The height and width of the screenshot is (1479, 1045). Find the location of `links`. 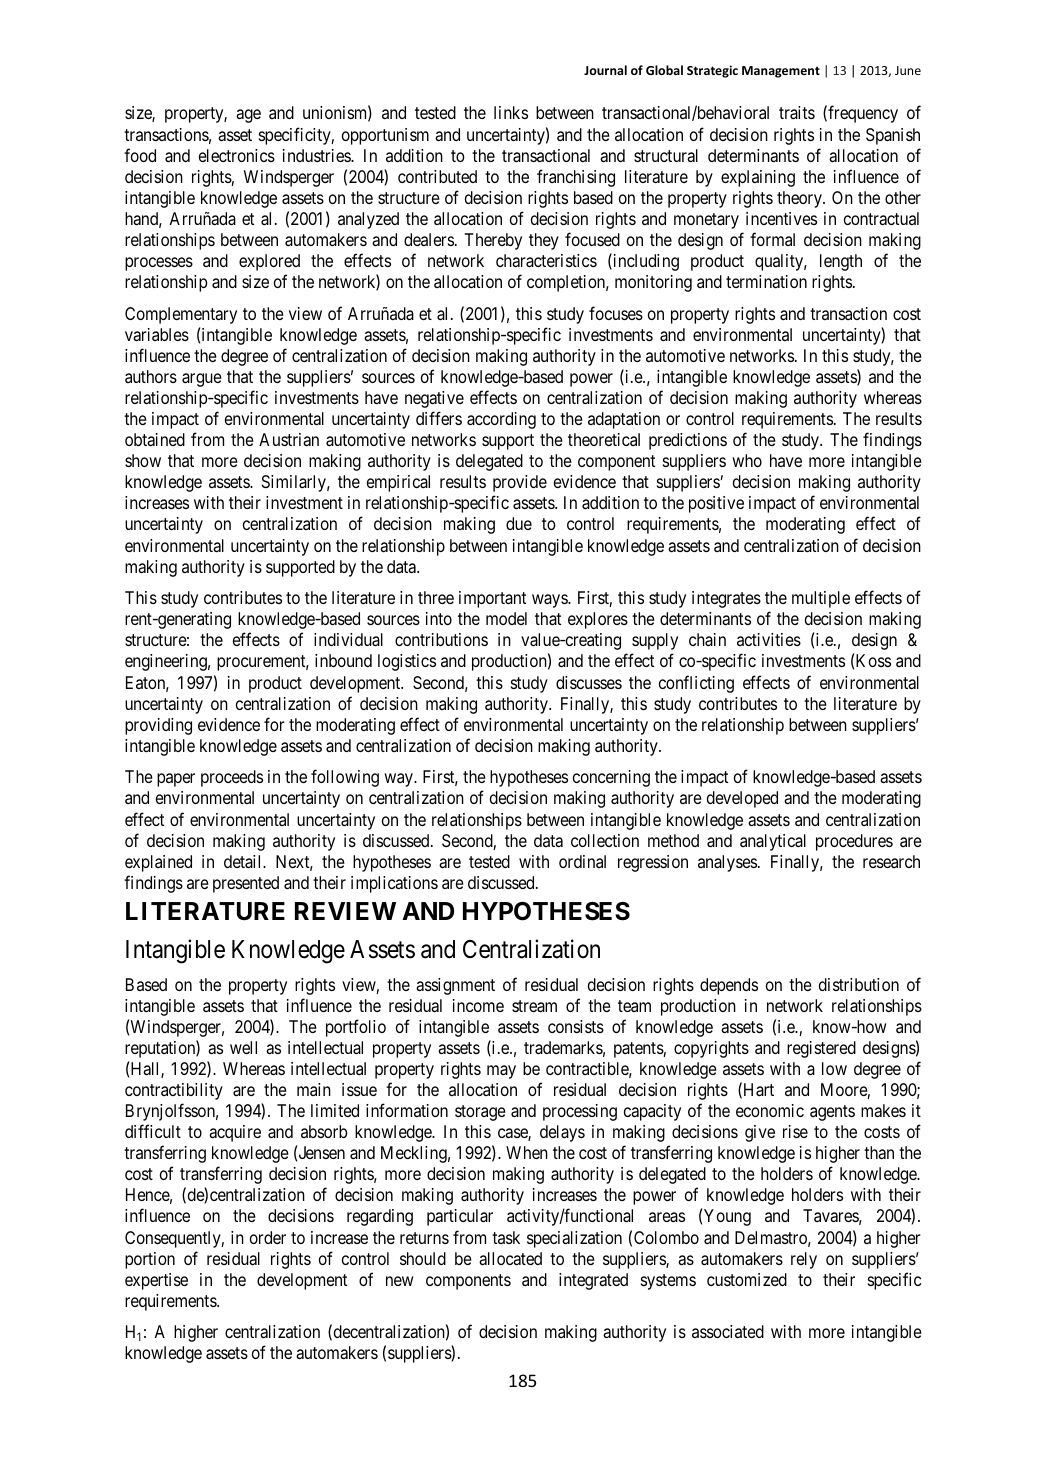

links is located at coordinates (511, 112).
